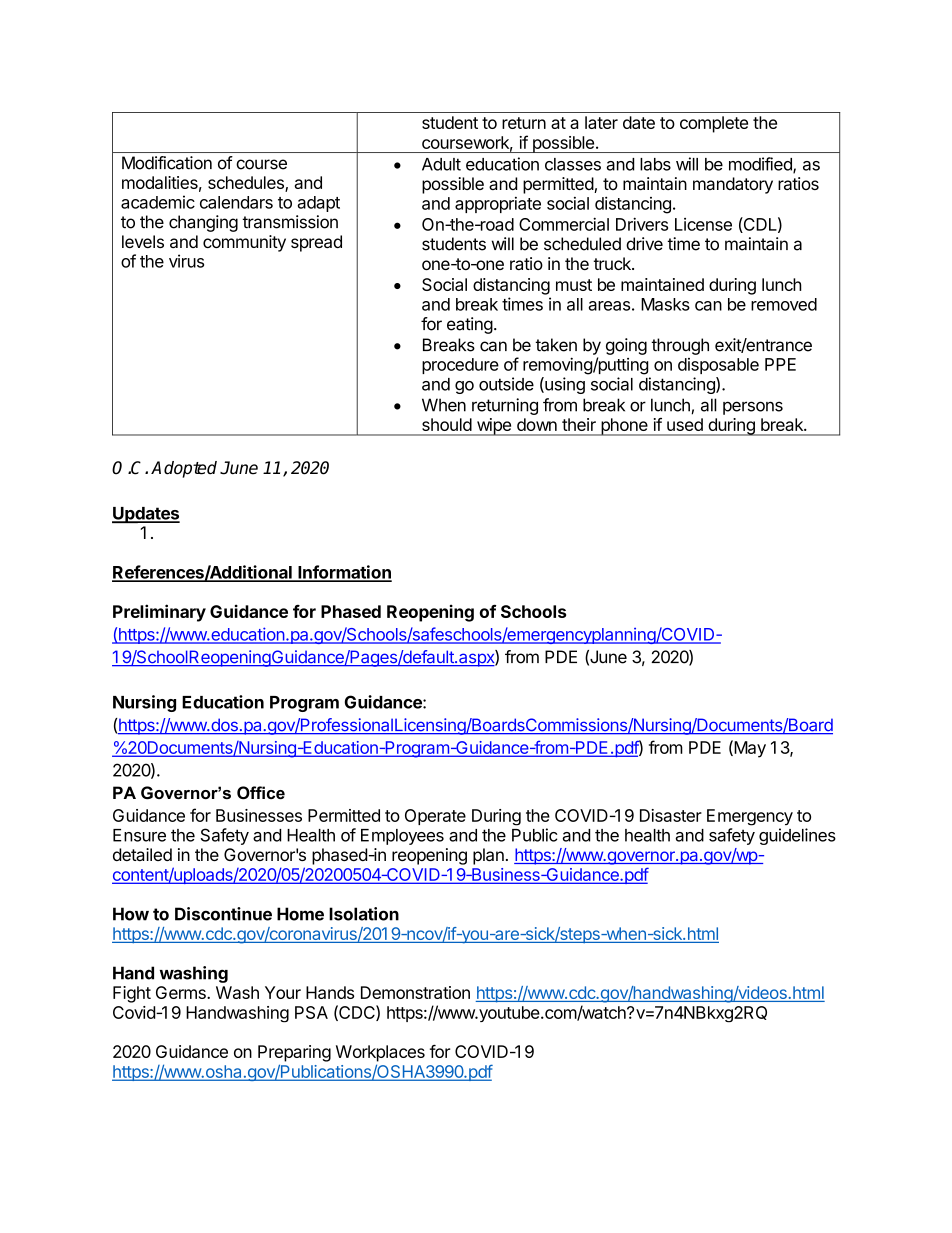 This screenshot has width=952, height=1233. What do you see at coordinates (714, 124) in the screenshot?
I see `complete` at bounding box center [714, 124].
